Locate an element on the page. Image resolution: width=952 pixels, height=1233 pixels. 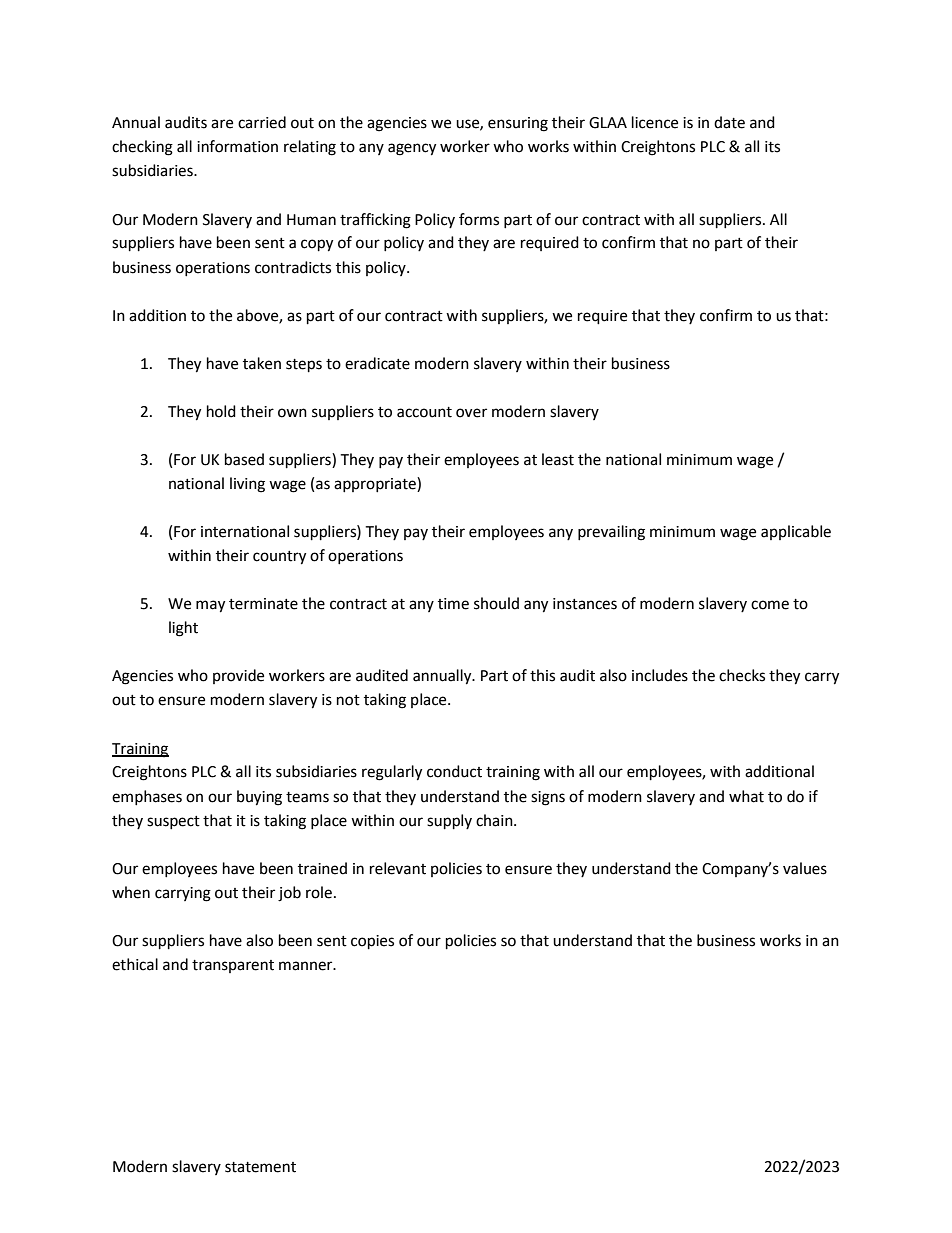
values is located at coordinates (805, 868).
